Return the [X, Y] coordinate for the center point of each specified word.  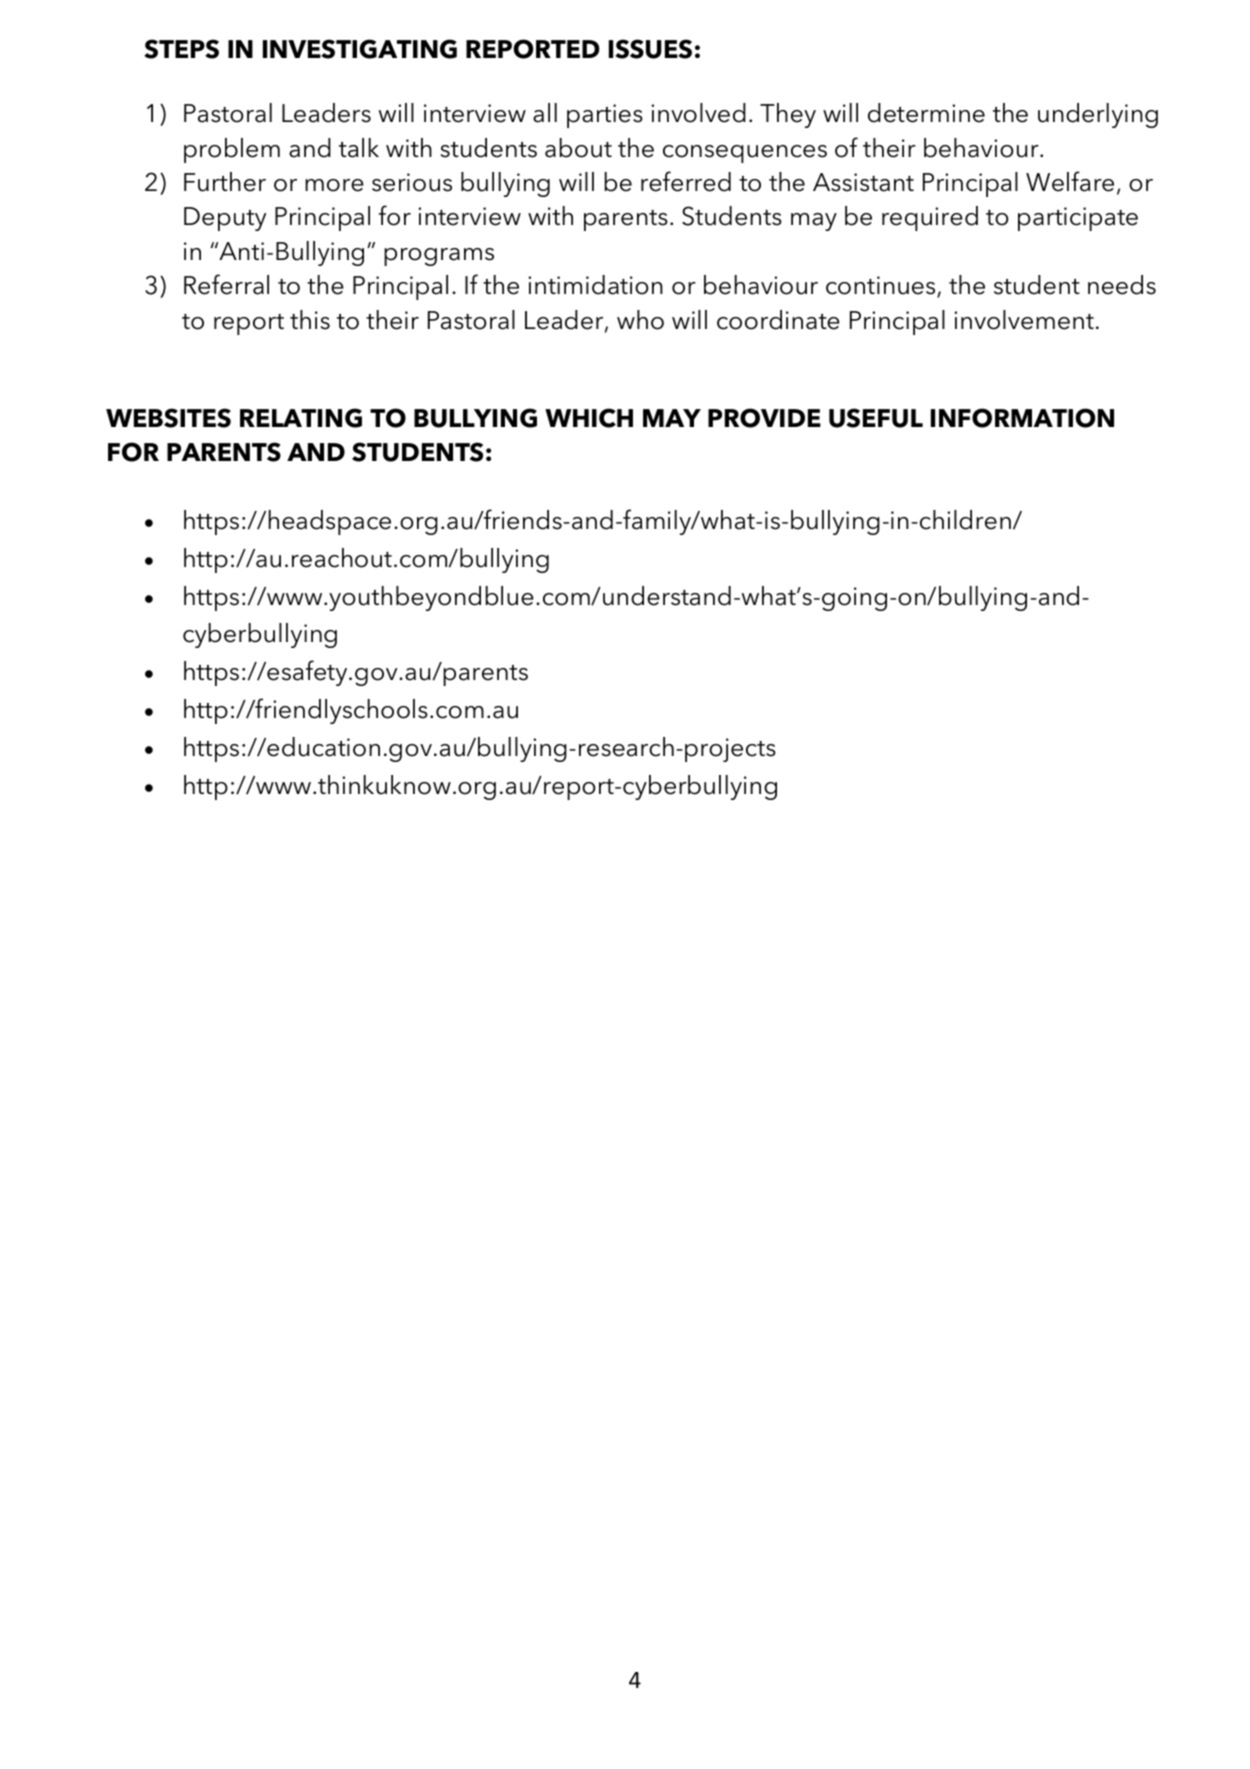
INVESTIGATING [360, 49]
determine [926, 113]
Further [225, 182]
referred [686, 181]
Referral [226, 284]
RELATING [301, 418]
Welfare [1070, 181]
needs [1122, 285]
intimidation [595, 285]
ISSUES [650, 49]
